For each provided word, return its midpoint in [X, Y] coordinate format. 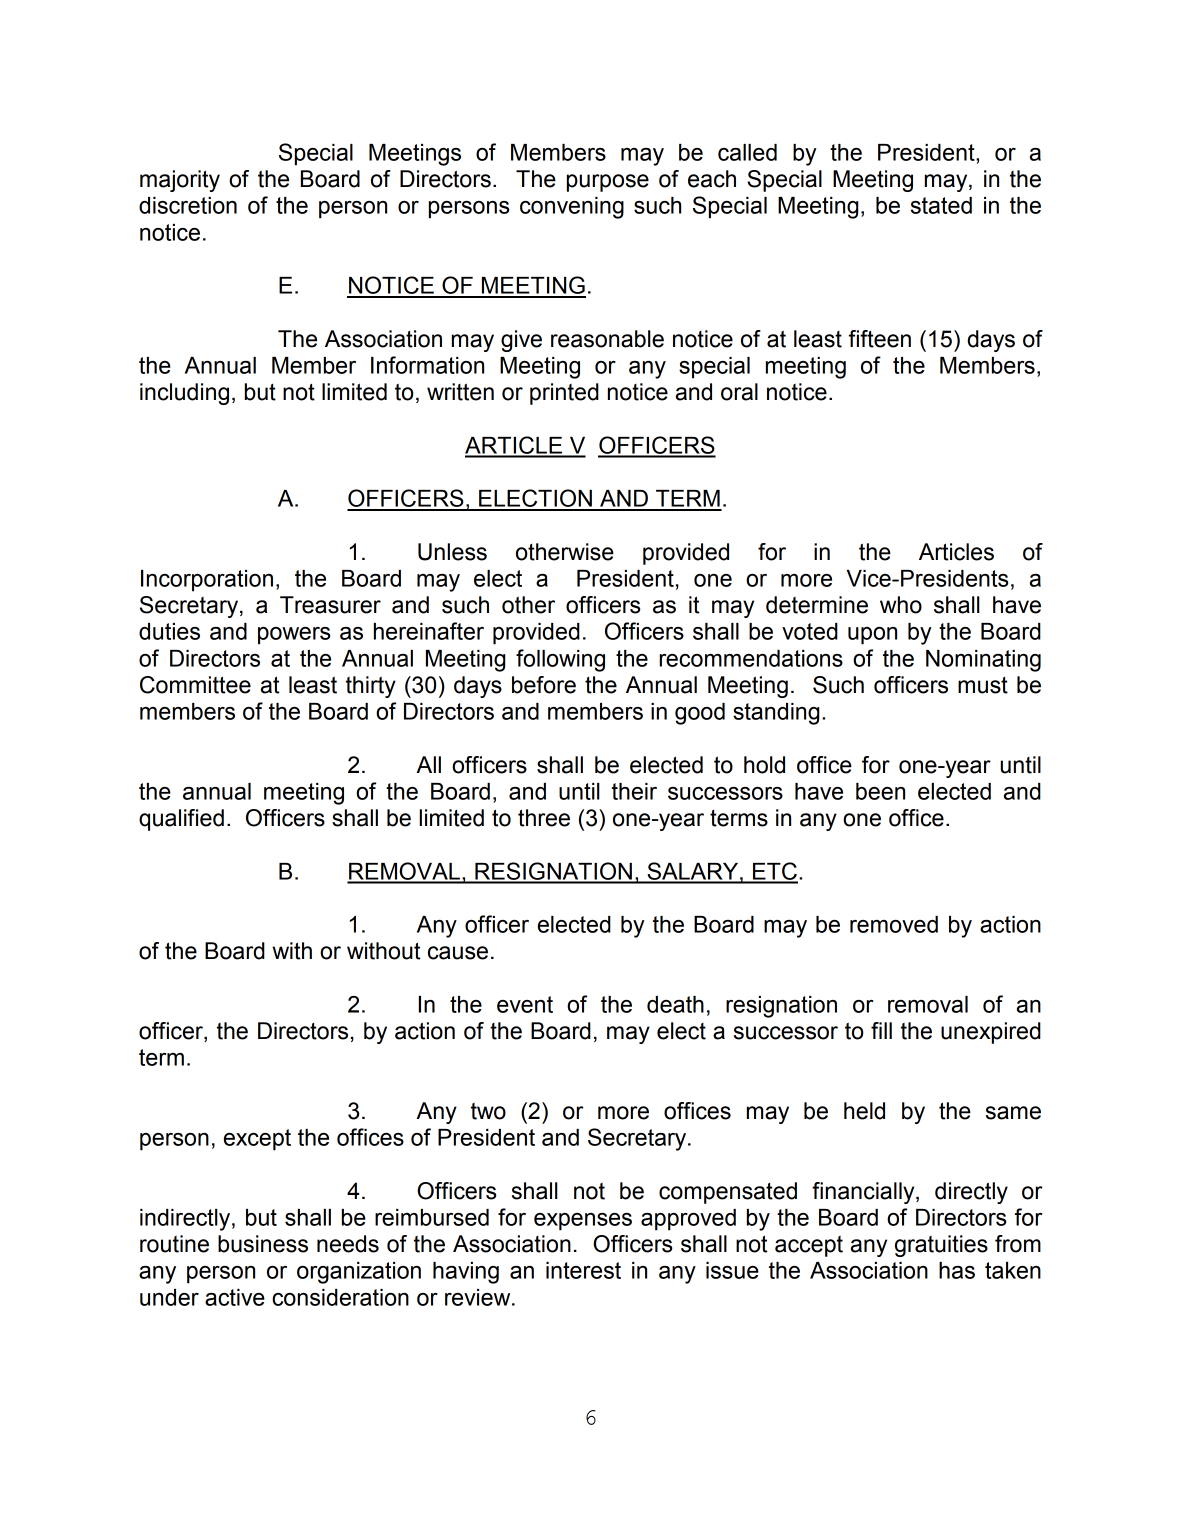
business [263, 1244]
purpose [608, 183]
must [983, 685]
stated [941, 205]
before [544, 685]
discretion [188, 205]
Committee [195, 685]
